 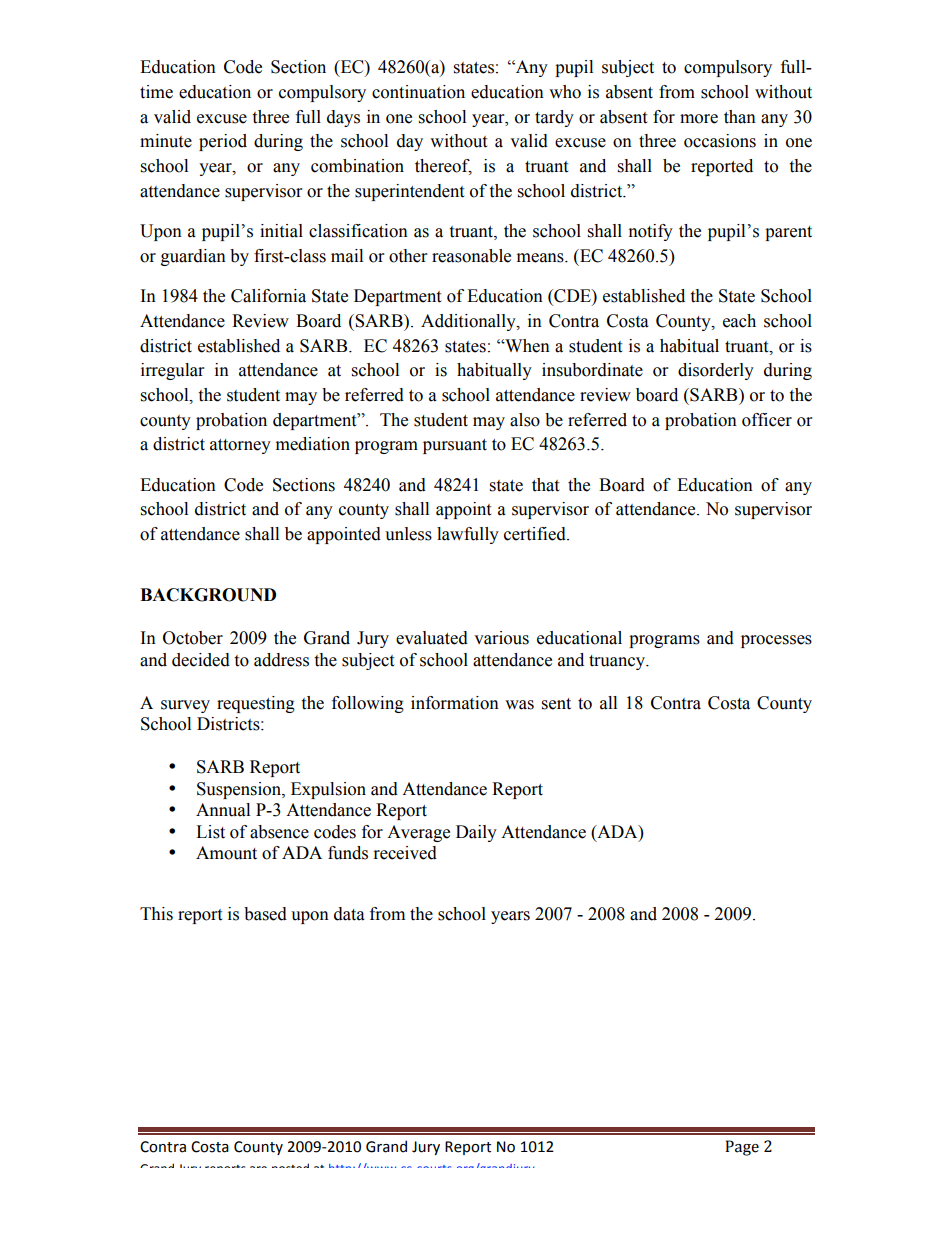 I want to click on more, so click(x=699, y=119).
